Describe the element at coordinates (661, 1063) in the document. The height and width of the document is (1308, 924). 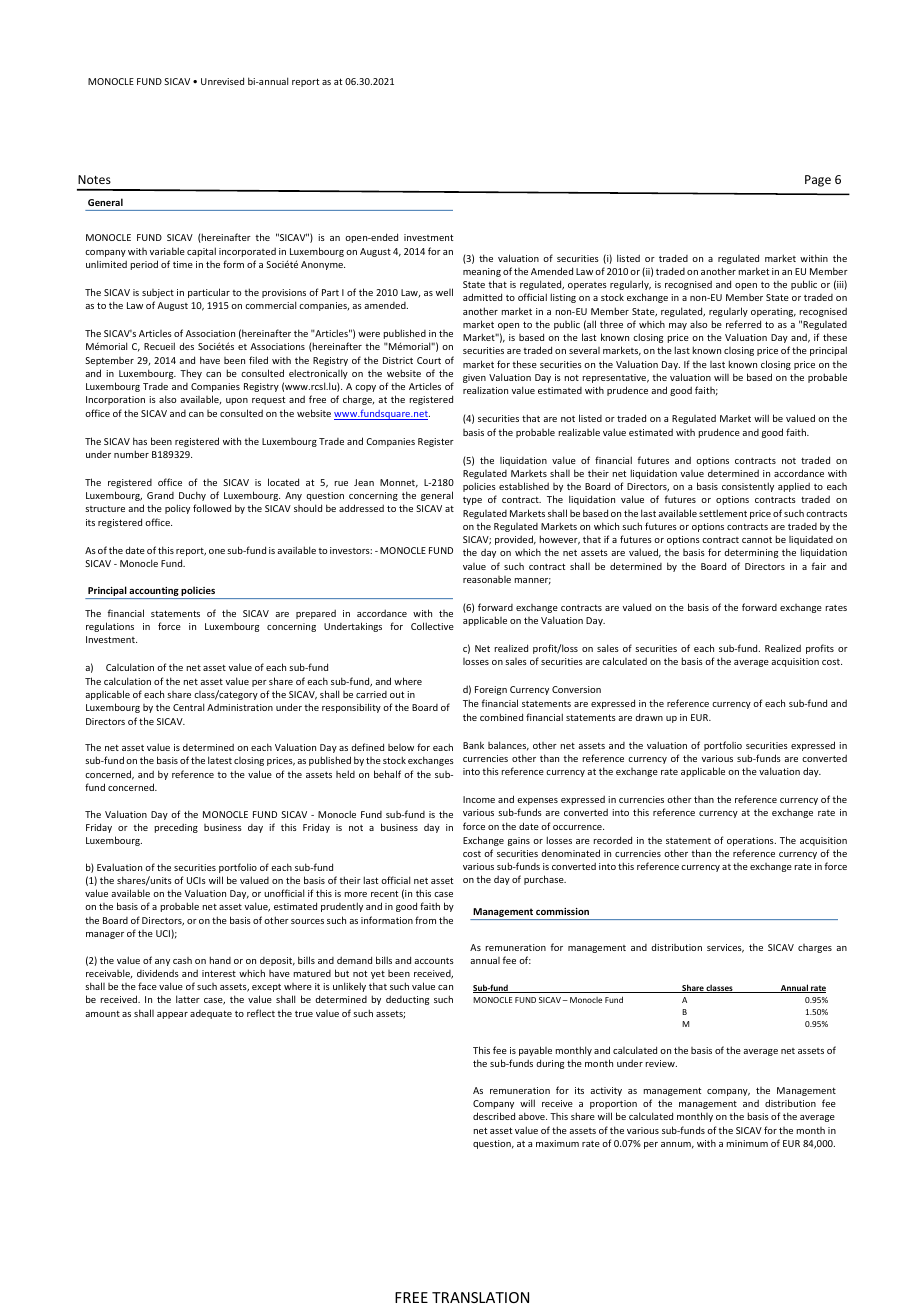
I see `review` at that location.
